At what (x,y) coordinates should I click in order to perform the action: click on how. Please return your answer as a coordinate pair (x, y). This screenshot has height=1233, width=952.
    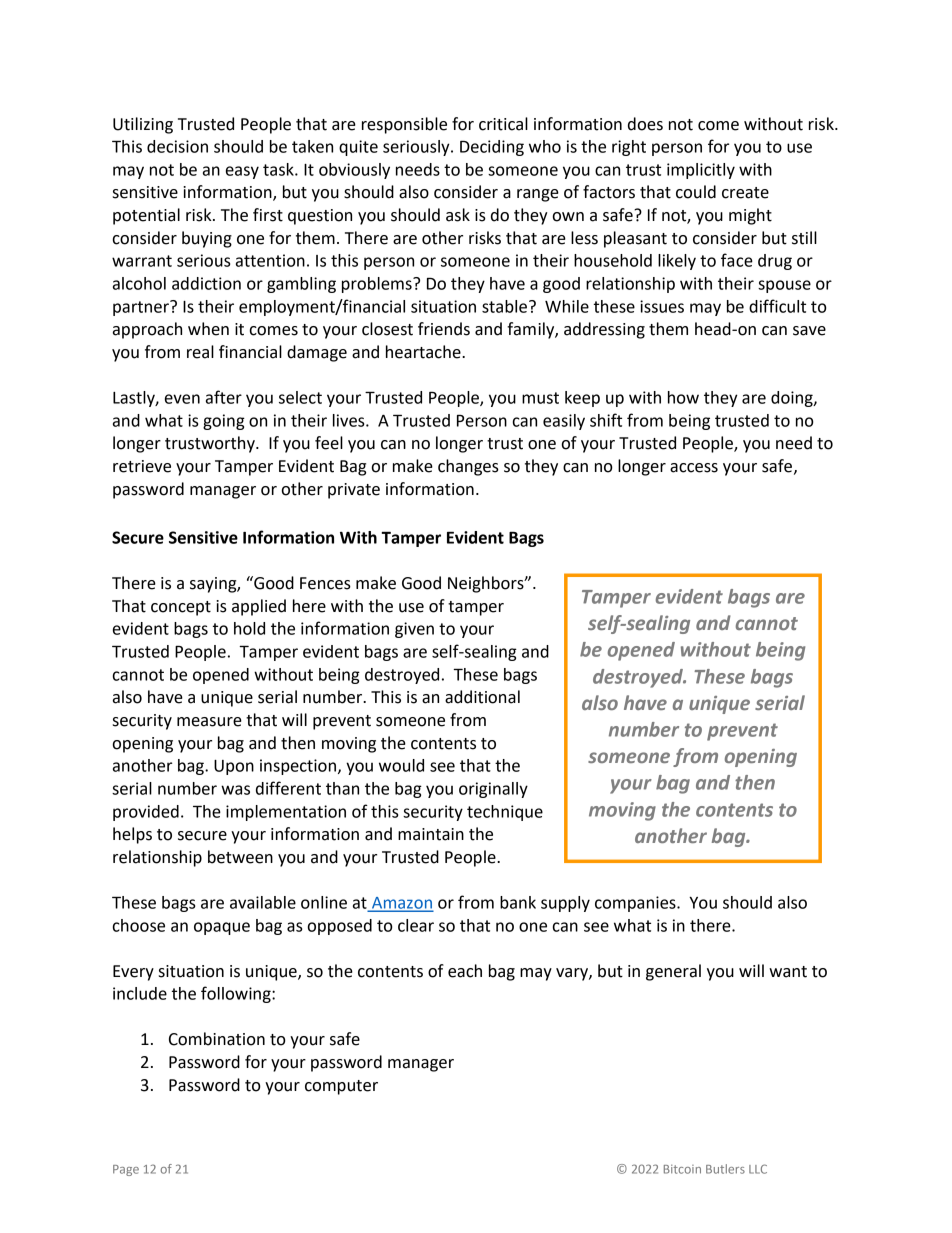
    Looking at the image, I should click on (683, 397).
